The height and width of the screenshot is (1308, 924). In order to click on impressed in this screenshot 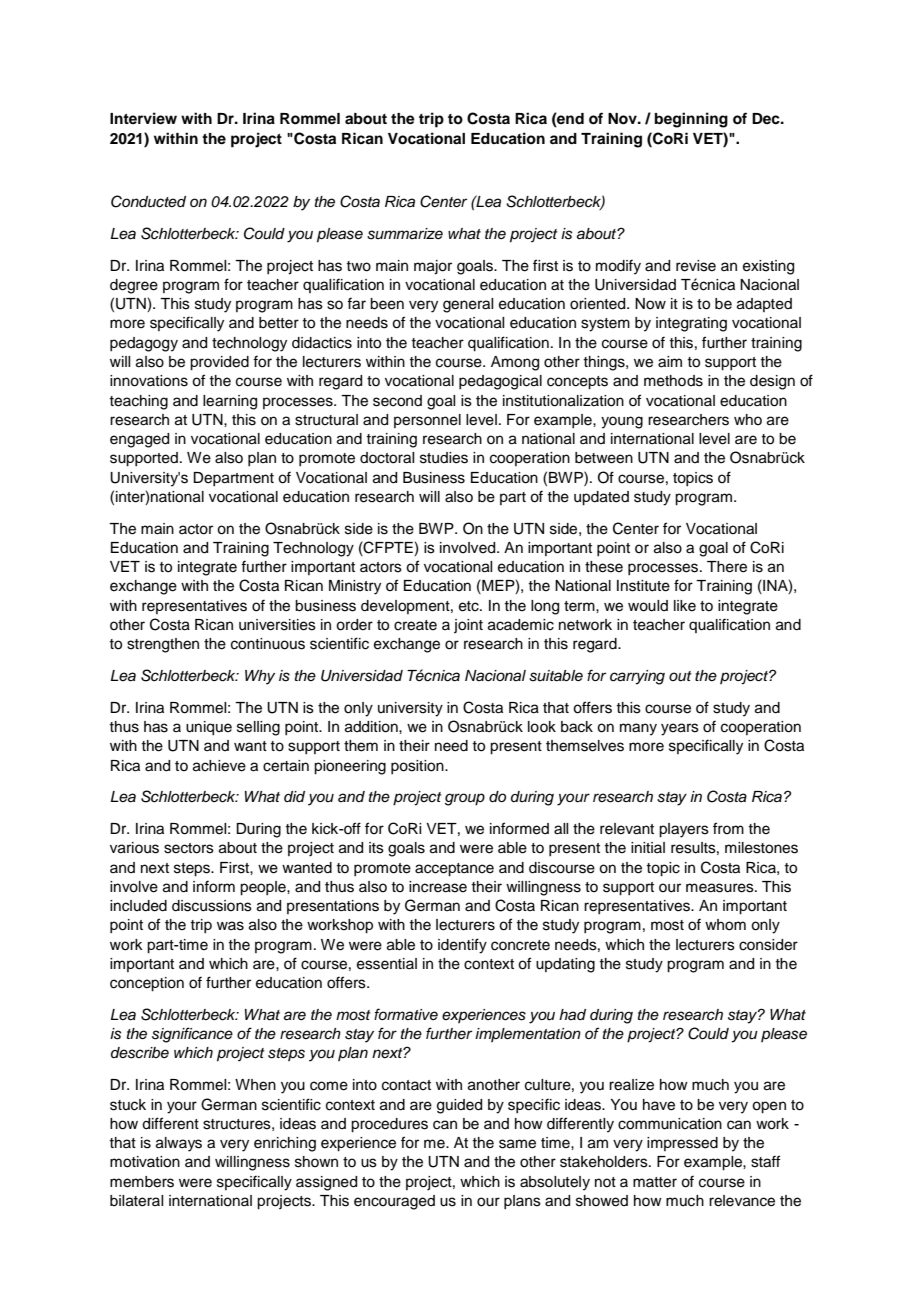, I will do `click(682, 1144)`.
